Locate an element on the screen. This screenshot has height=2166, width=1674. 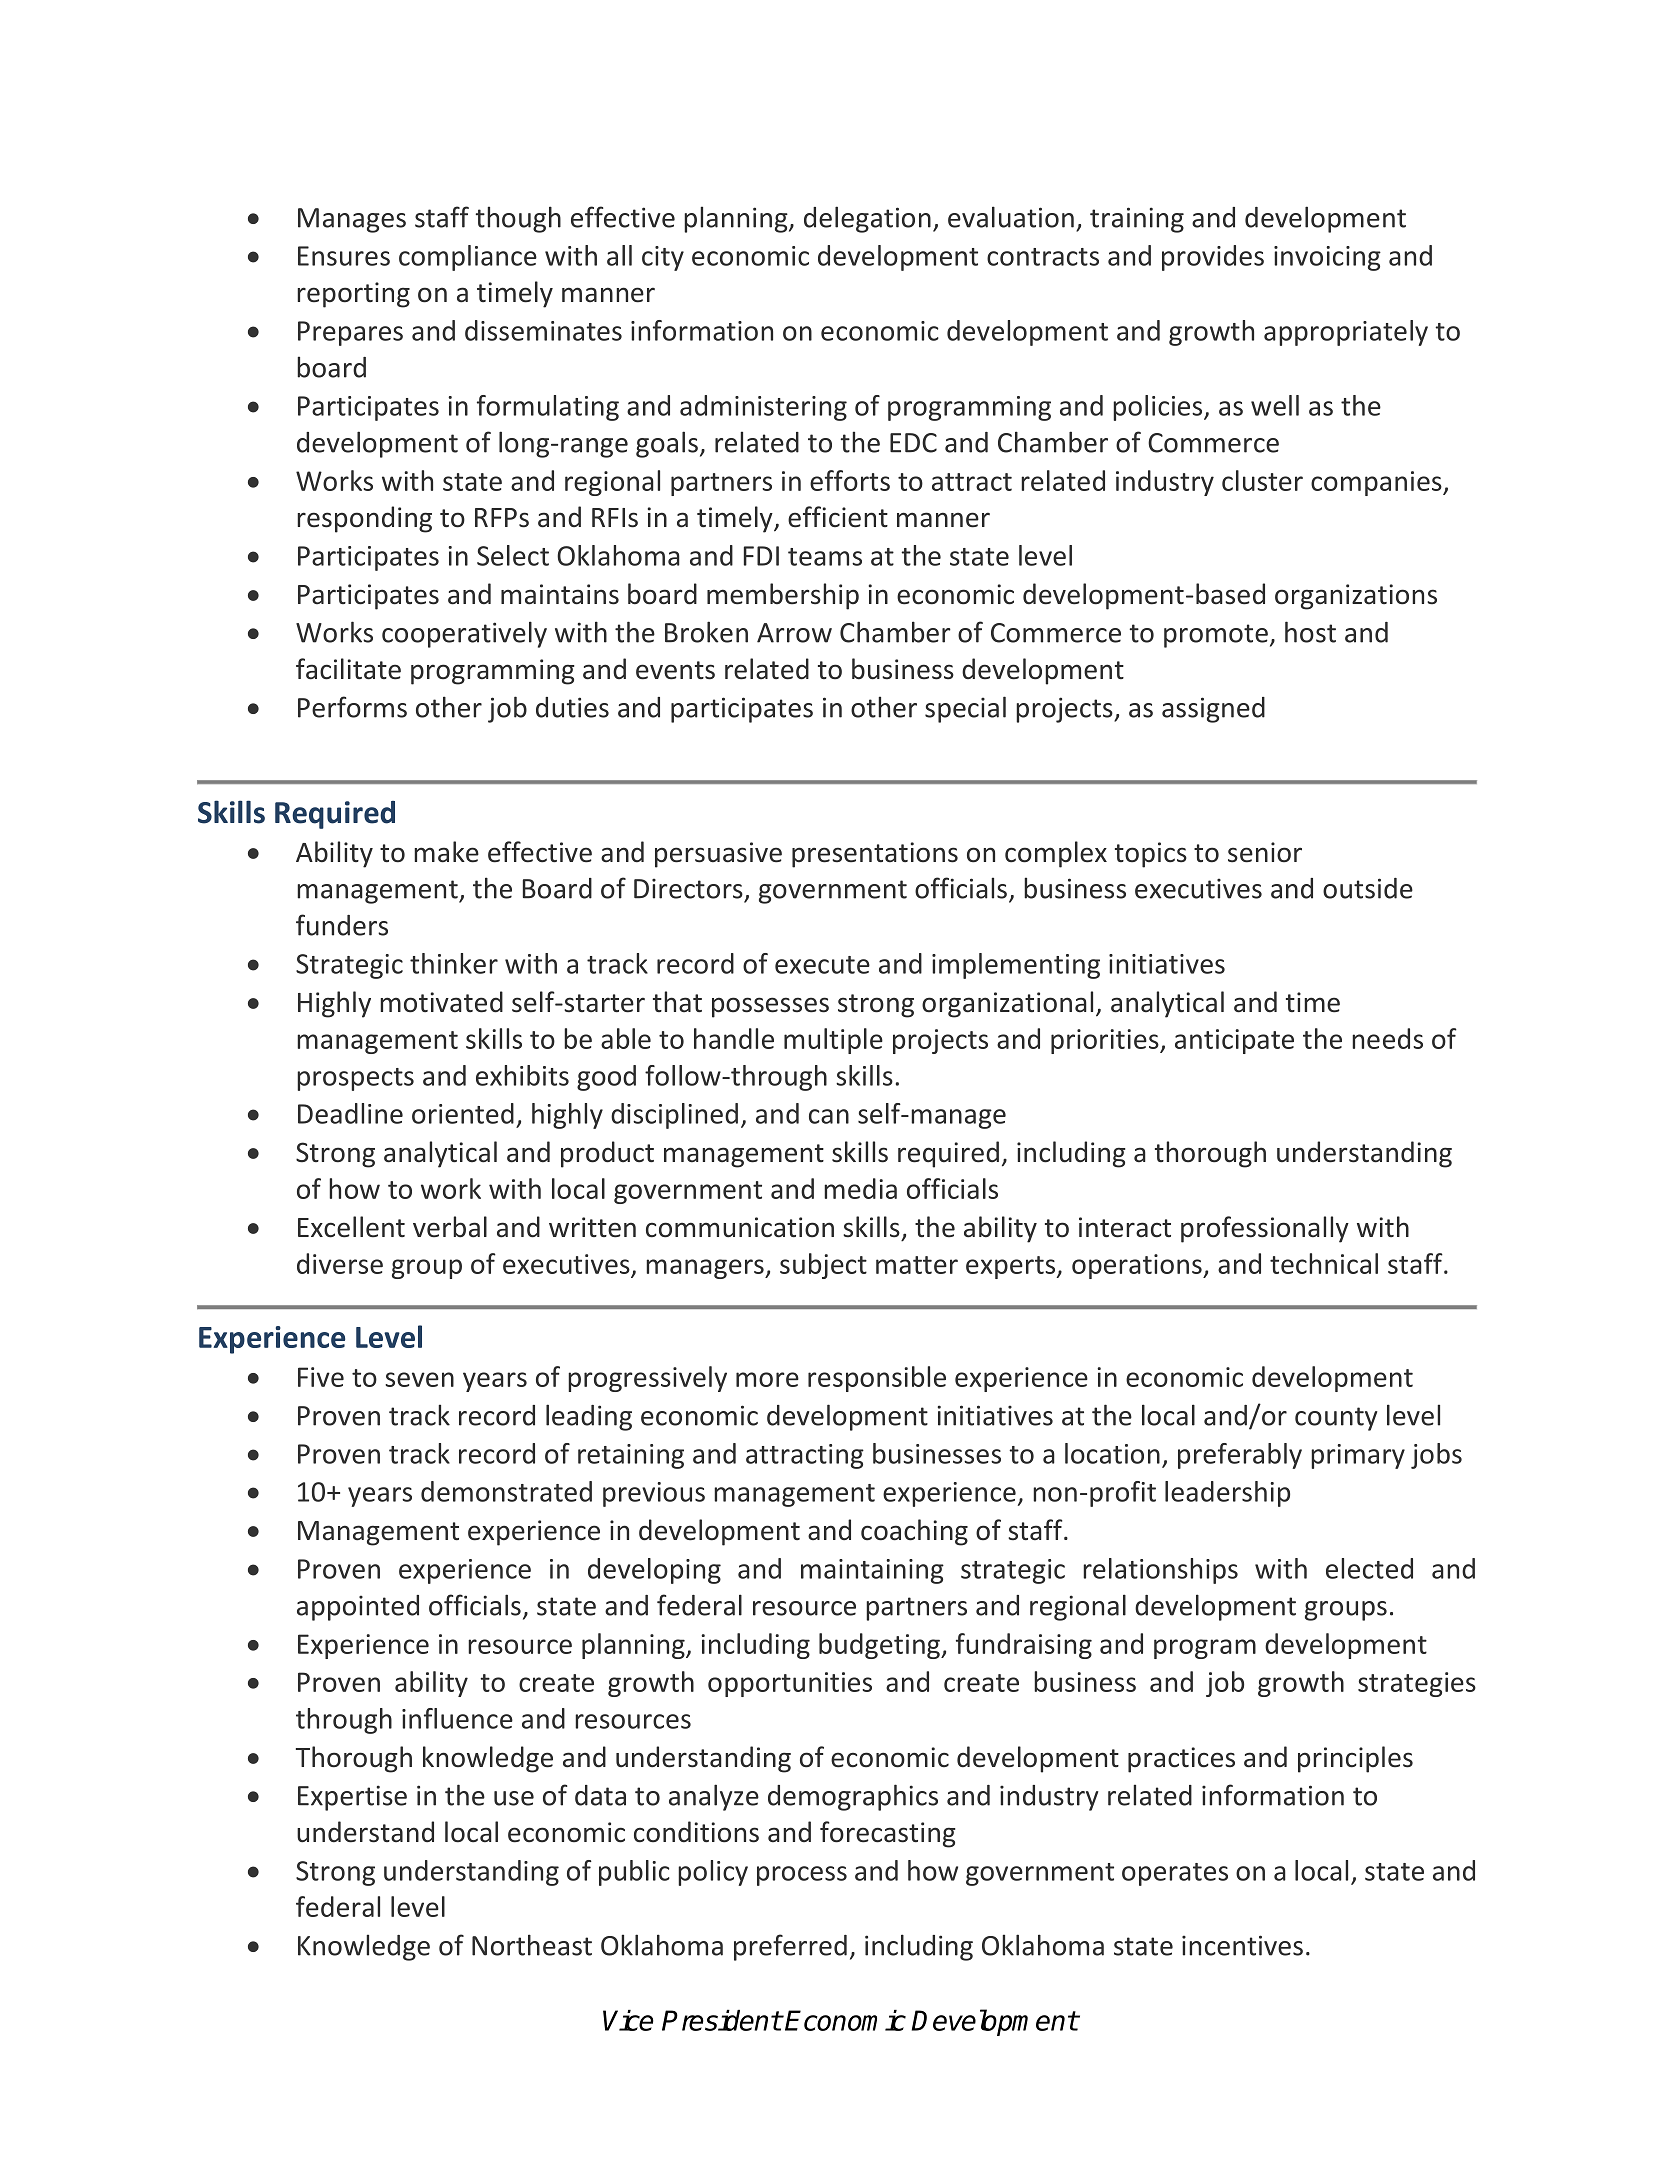
county is located at coordinates (1336, 1419).
